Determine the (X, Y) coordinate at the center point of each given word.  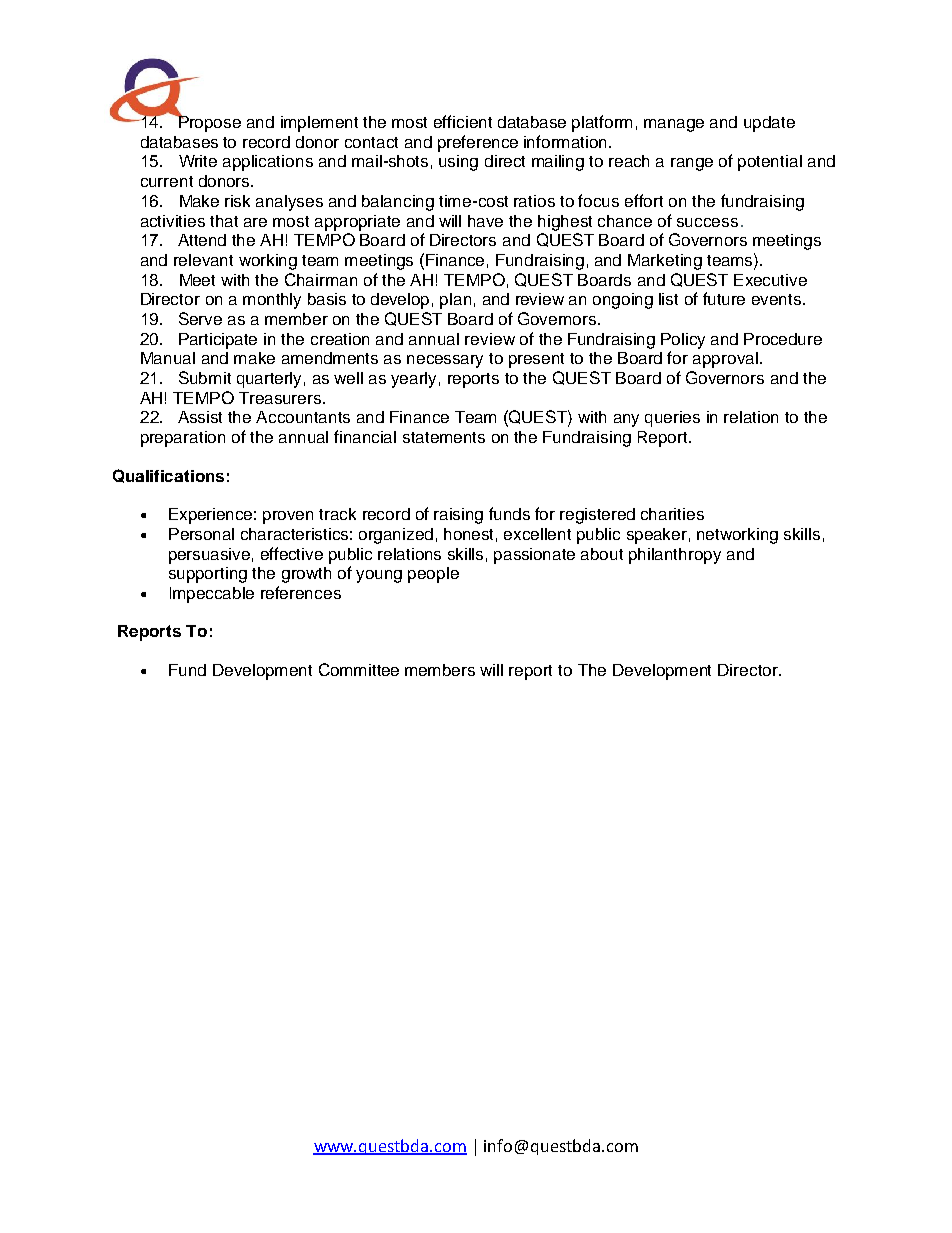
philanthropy (675, 556)
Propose (209, 122)
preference (478, 143)
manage (674, 125)
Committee (359, 669)
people (433, 575)
